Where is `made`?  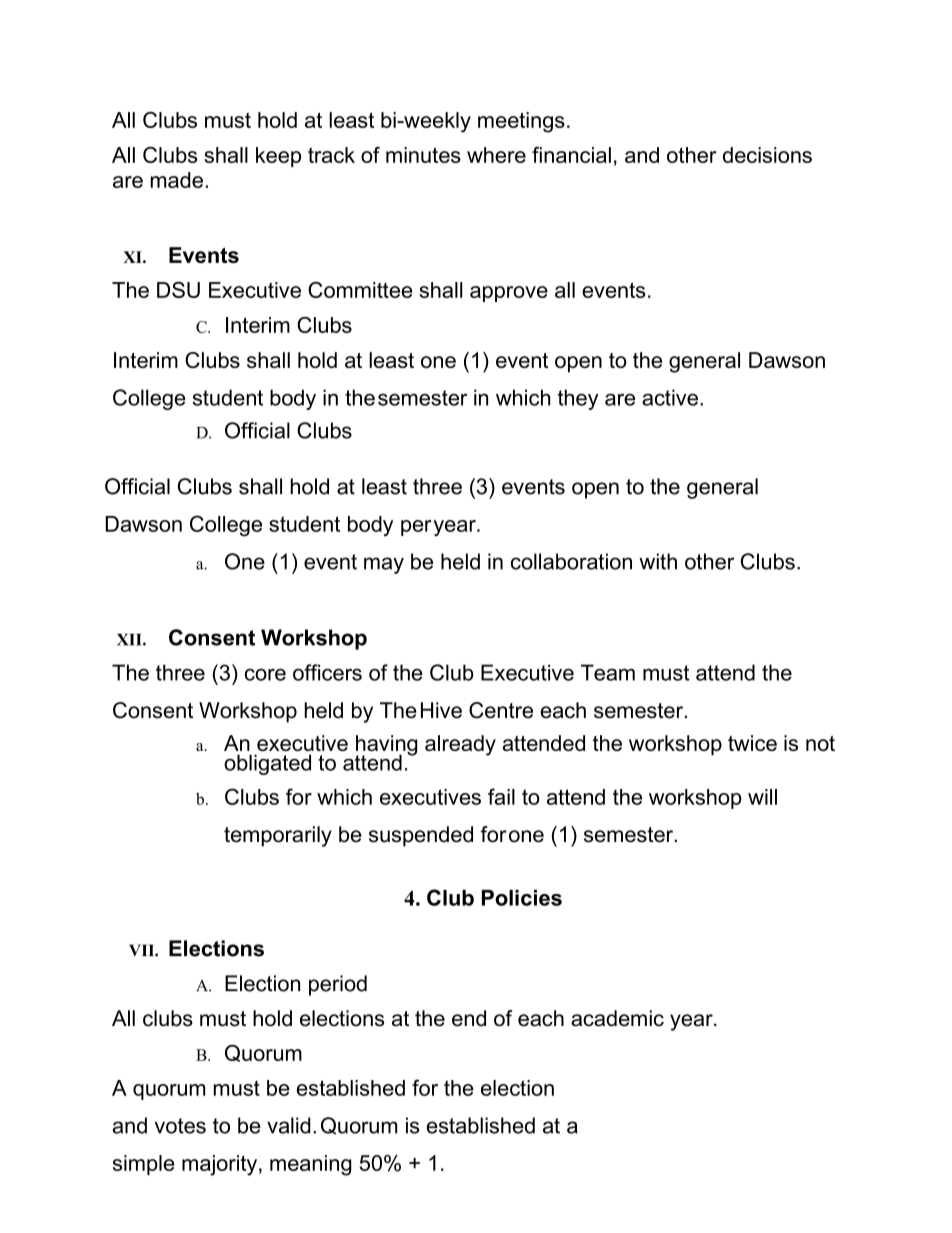
made is located at coordinates (177, 180).
